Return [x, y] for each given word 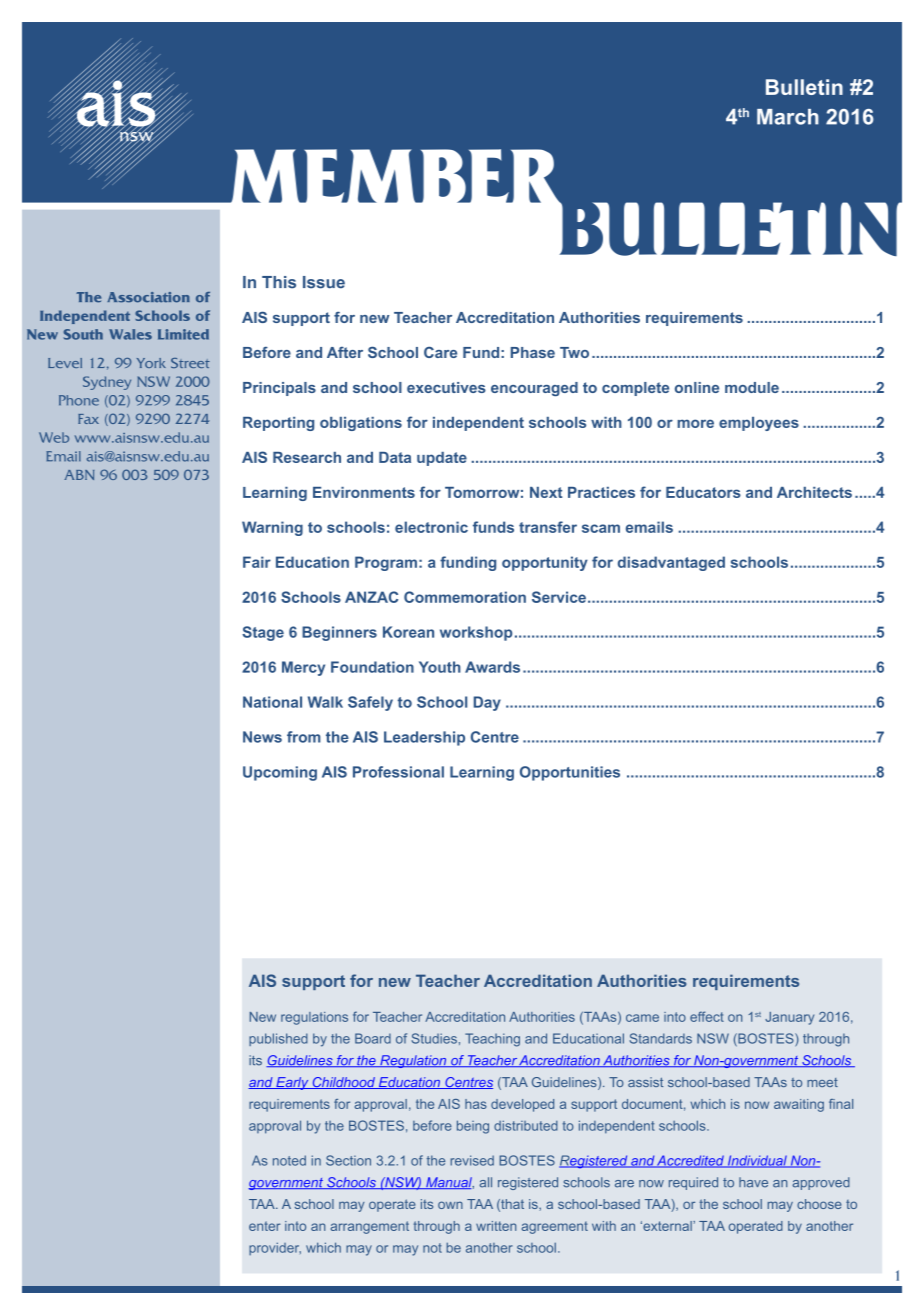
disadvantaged [671, 563]
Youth [440, 667]
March [788, 117]
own [450, 1205]
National [272, 702]
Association [148, 297]
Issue [324, 282]
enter [265, 1226]
